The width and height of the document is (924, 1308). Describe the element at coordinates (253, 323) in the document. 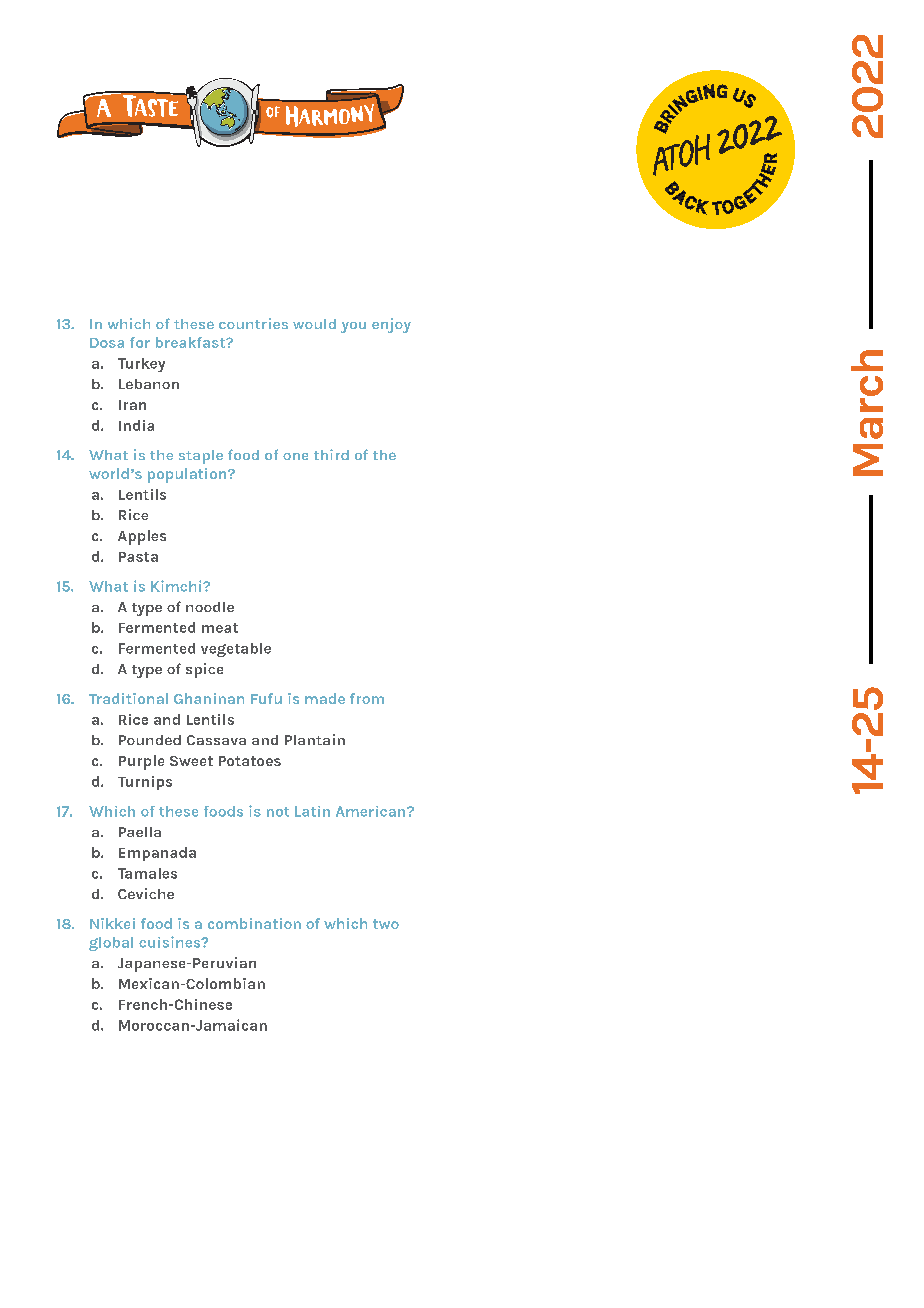

I see `countries` at that location.
